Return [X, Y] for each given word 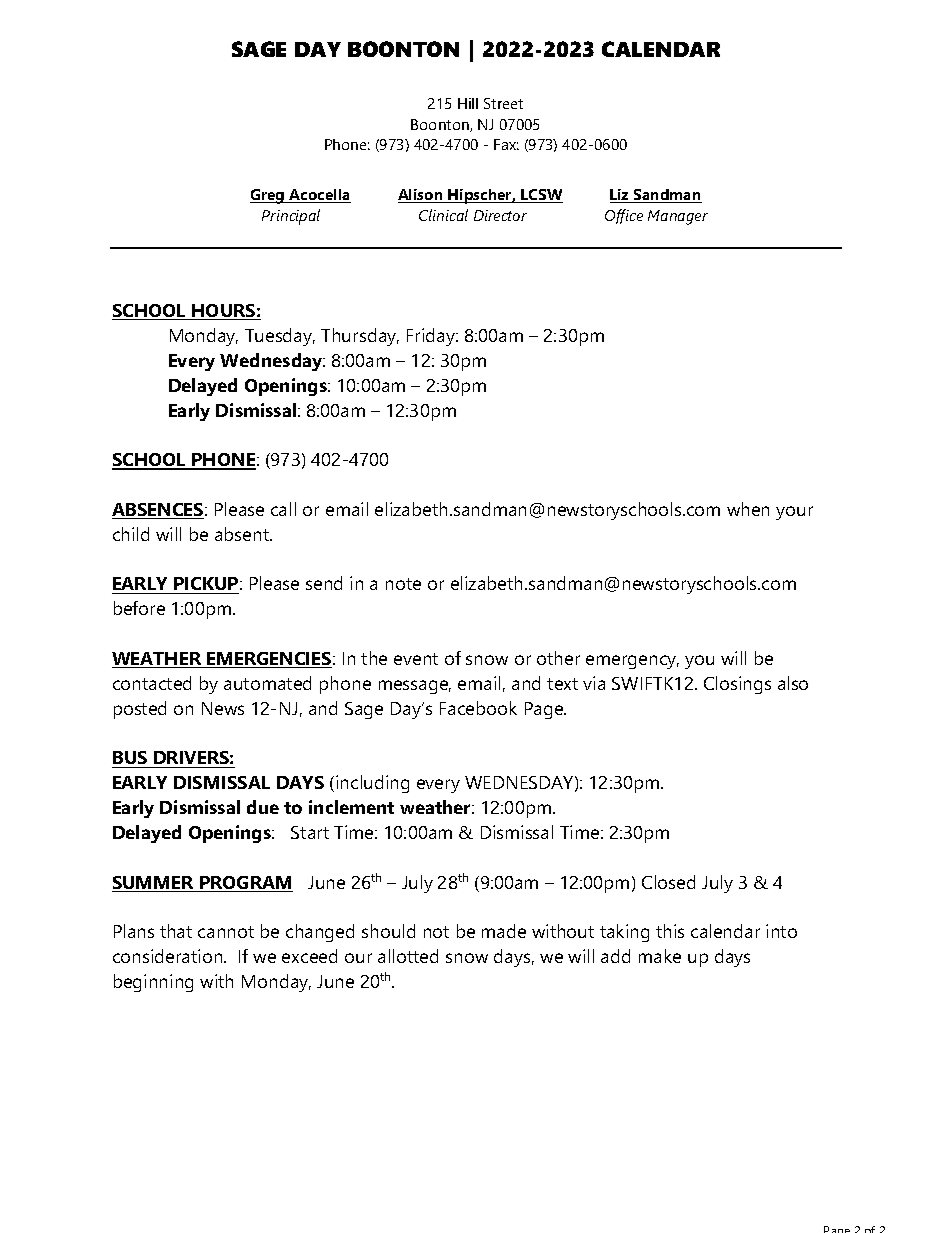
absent [243, 534]
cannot [226, 932]
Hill [468, 103]
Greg [268, 196]
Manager [678, 217]
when [748, 509]
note [403, 584]
